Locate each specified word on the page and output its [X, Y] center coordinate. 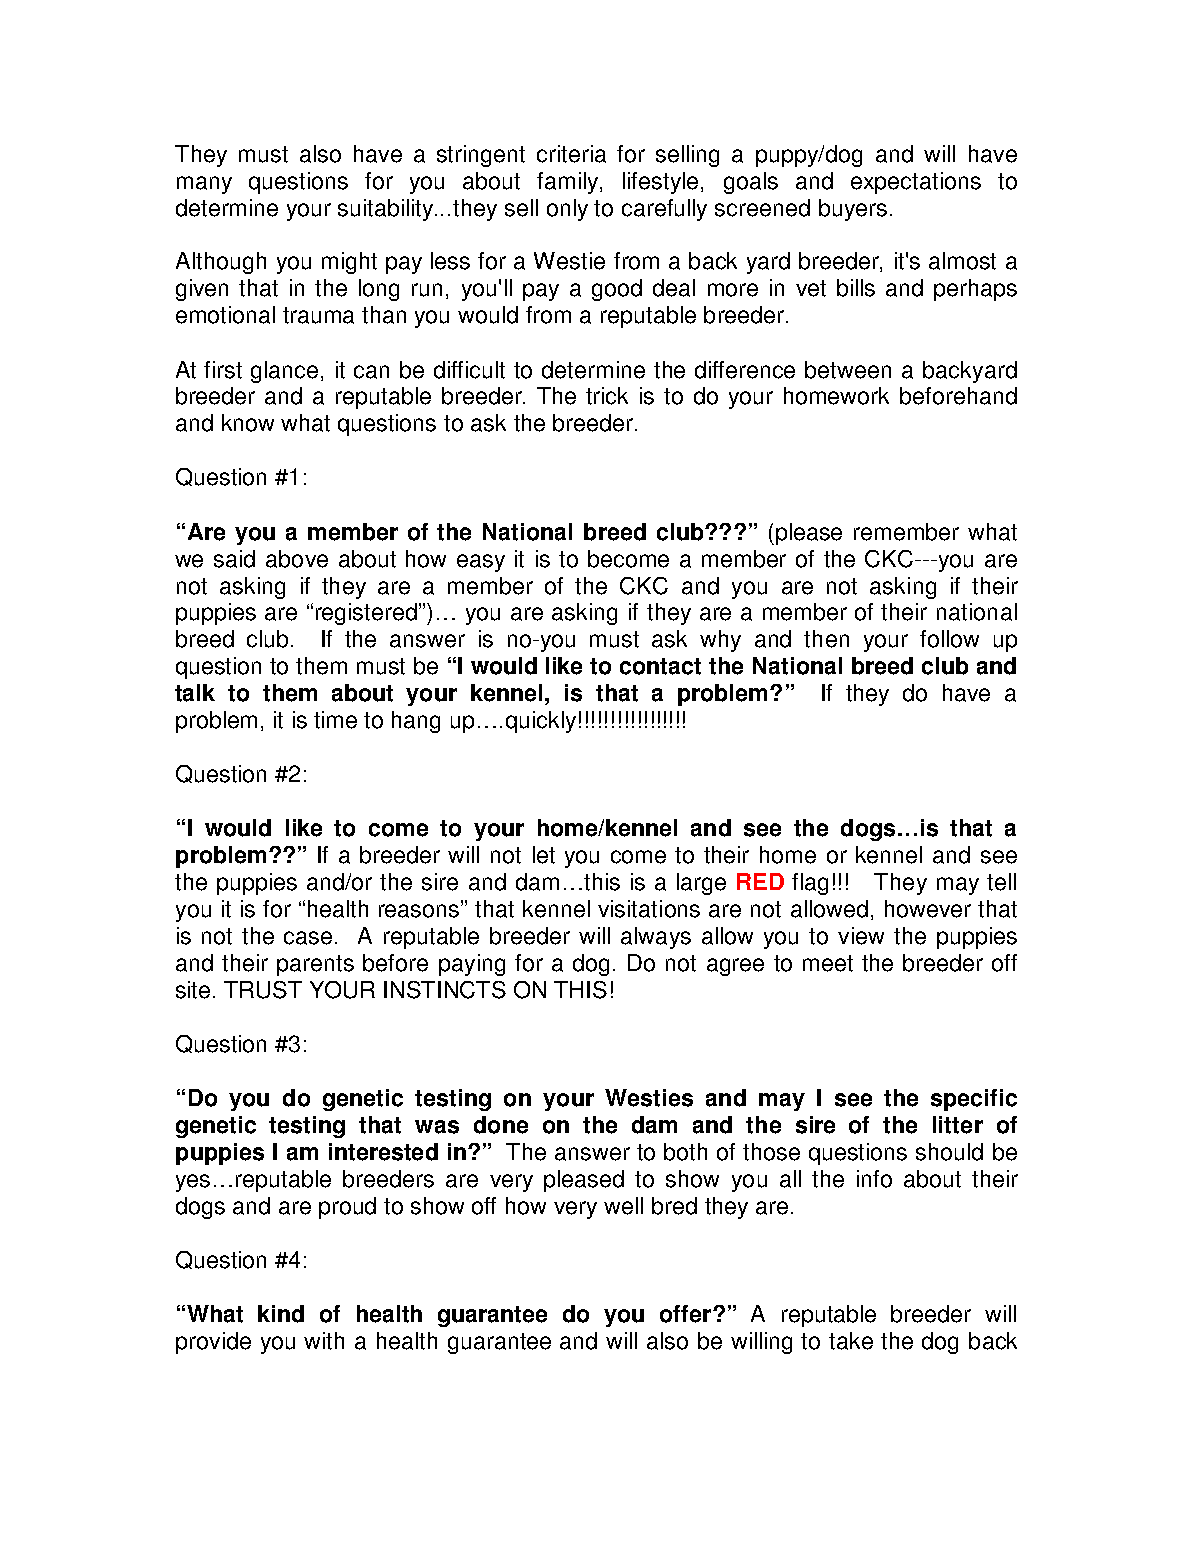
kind [281, 1314]
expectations [916, 183]
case [308, 938]
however [928, 909]
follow [949, 639]
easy [481, 563]
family [569, 183]
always [656, 938]
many [204, 185]
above [297, 559]
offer [687, 1314]
